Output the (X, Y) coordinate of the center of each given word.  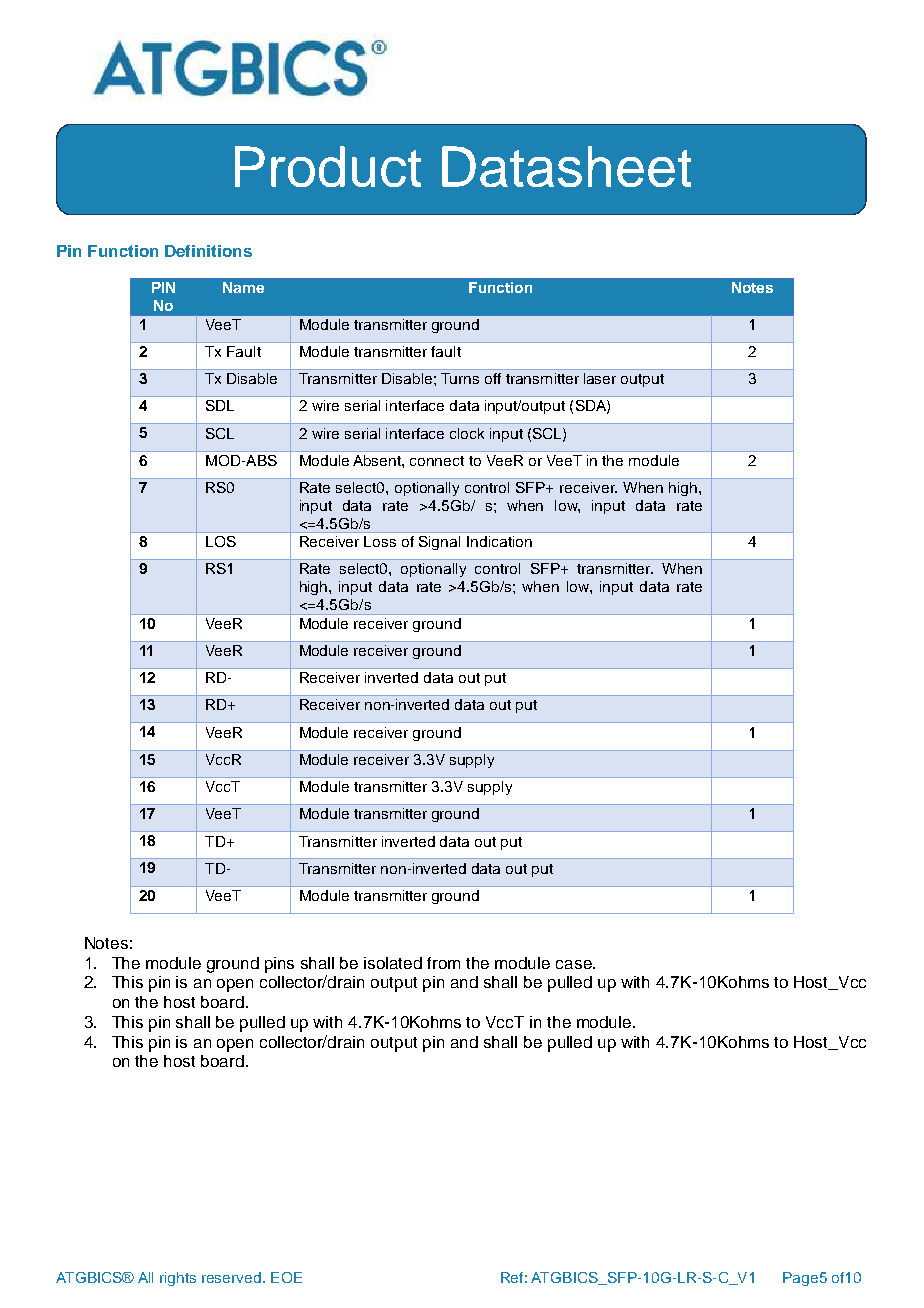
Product (328, 166)
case (575, 964)
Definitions (208, 251)
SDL (220, 405)
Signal (439, 543)
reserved (231, 1277)
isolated (393, 963)
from (443, 963)
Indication (499, 541)
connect (437, 461)
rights (178, 1279)
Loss (380, 541)
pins (279, 965)
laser (600, 378)
